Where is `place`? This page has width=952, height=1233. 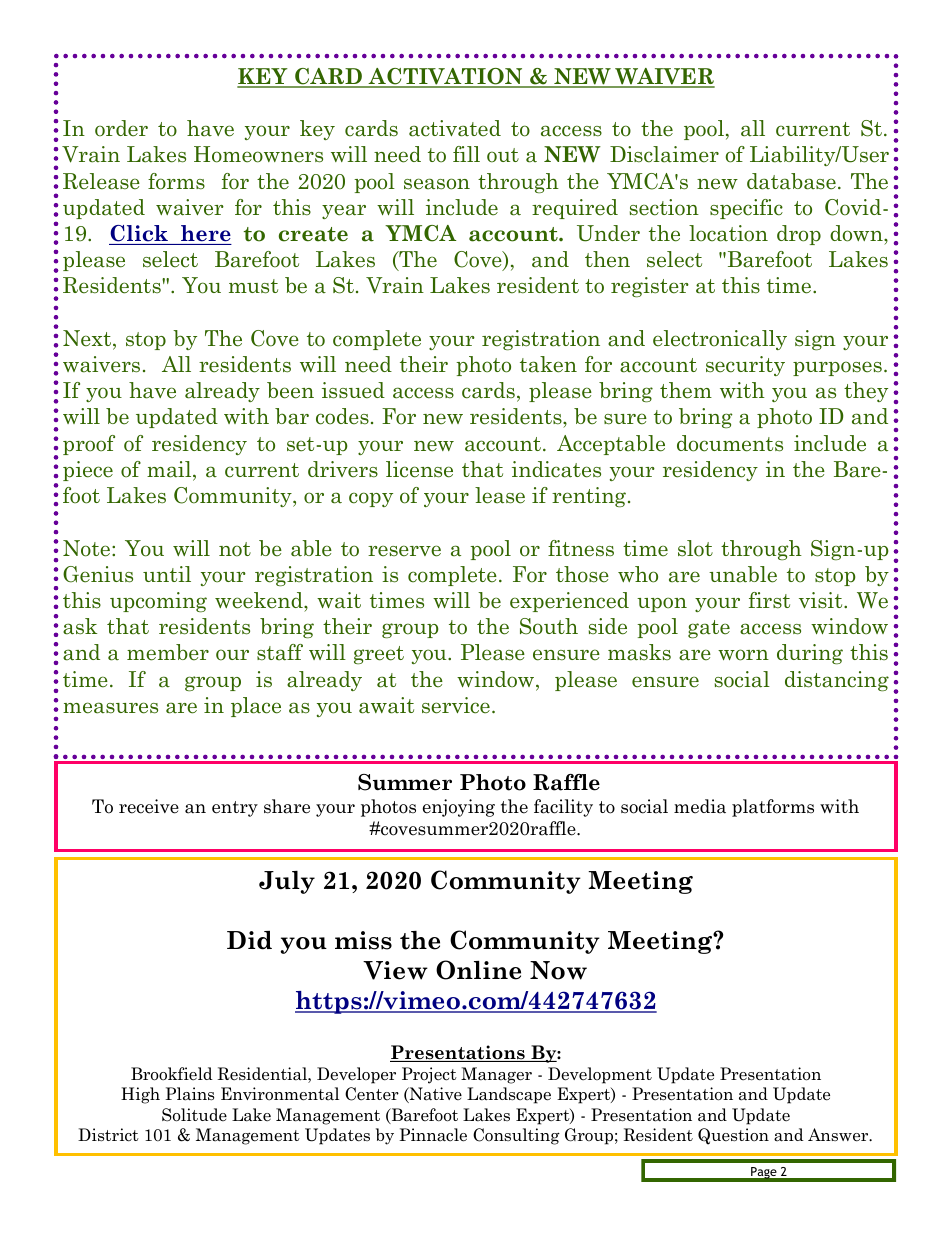
place is located at coordinates (256, 707).
